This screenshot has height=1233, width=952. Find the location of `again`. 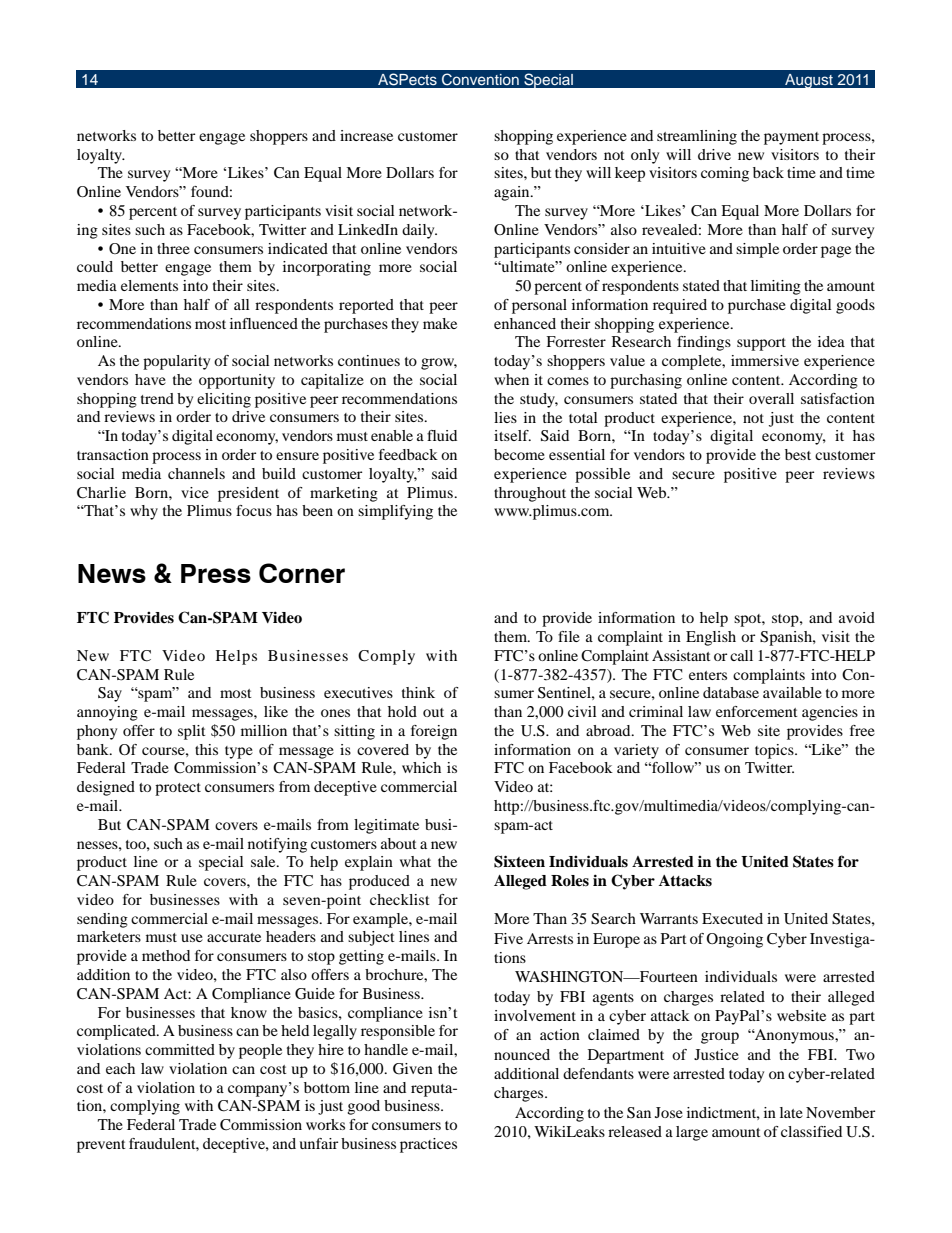

again is located at coordinates (513, 193).
